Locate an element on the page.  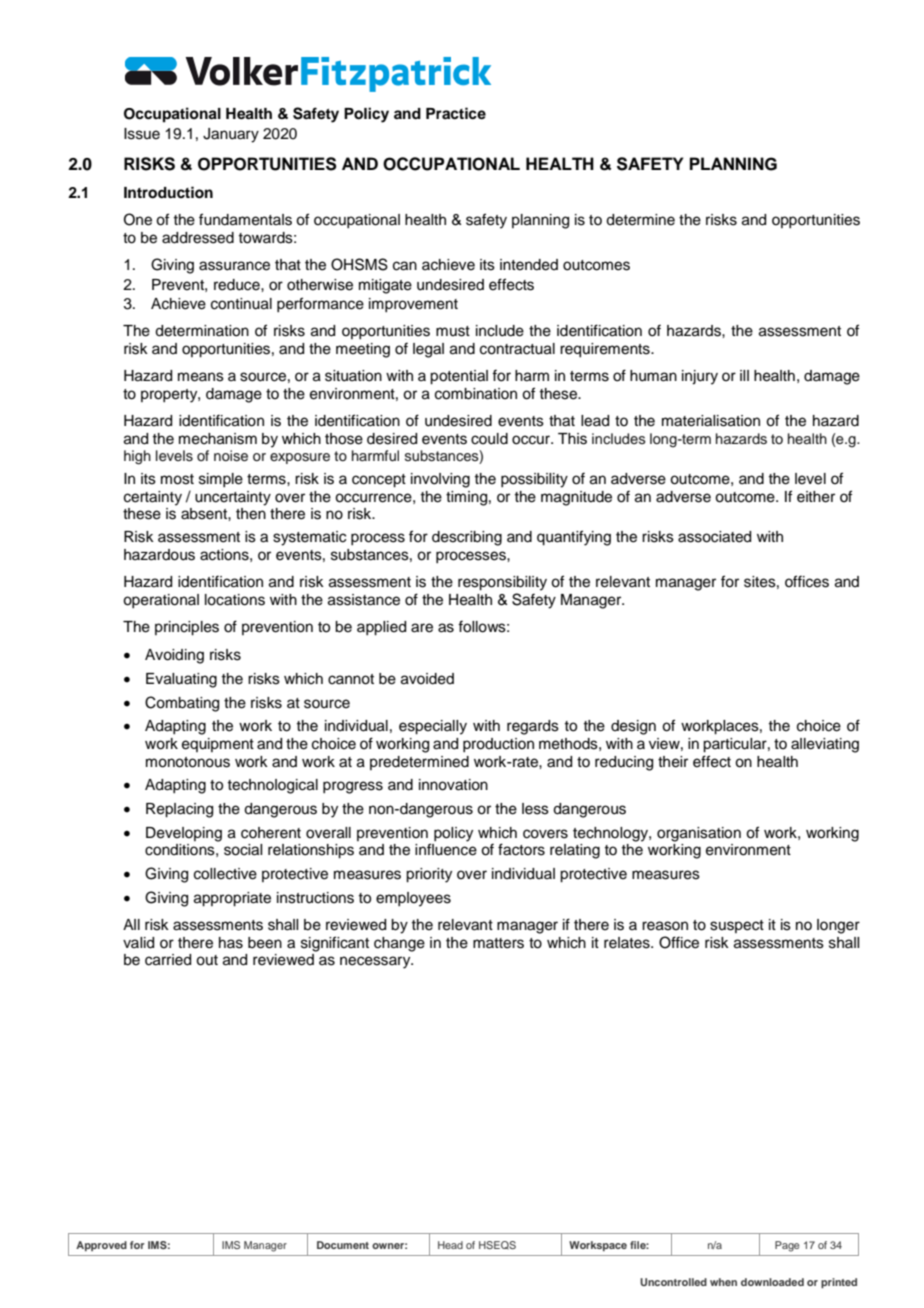
intended is located at coordinates (529, 265).
